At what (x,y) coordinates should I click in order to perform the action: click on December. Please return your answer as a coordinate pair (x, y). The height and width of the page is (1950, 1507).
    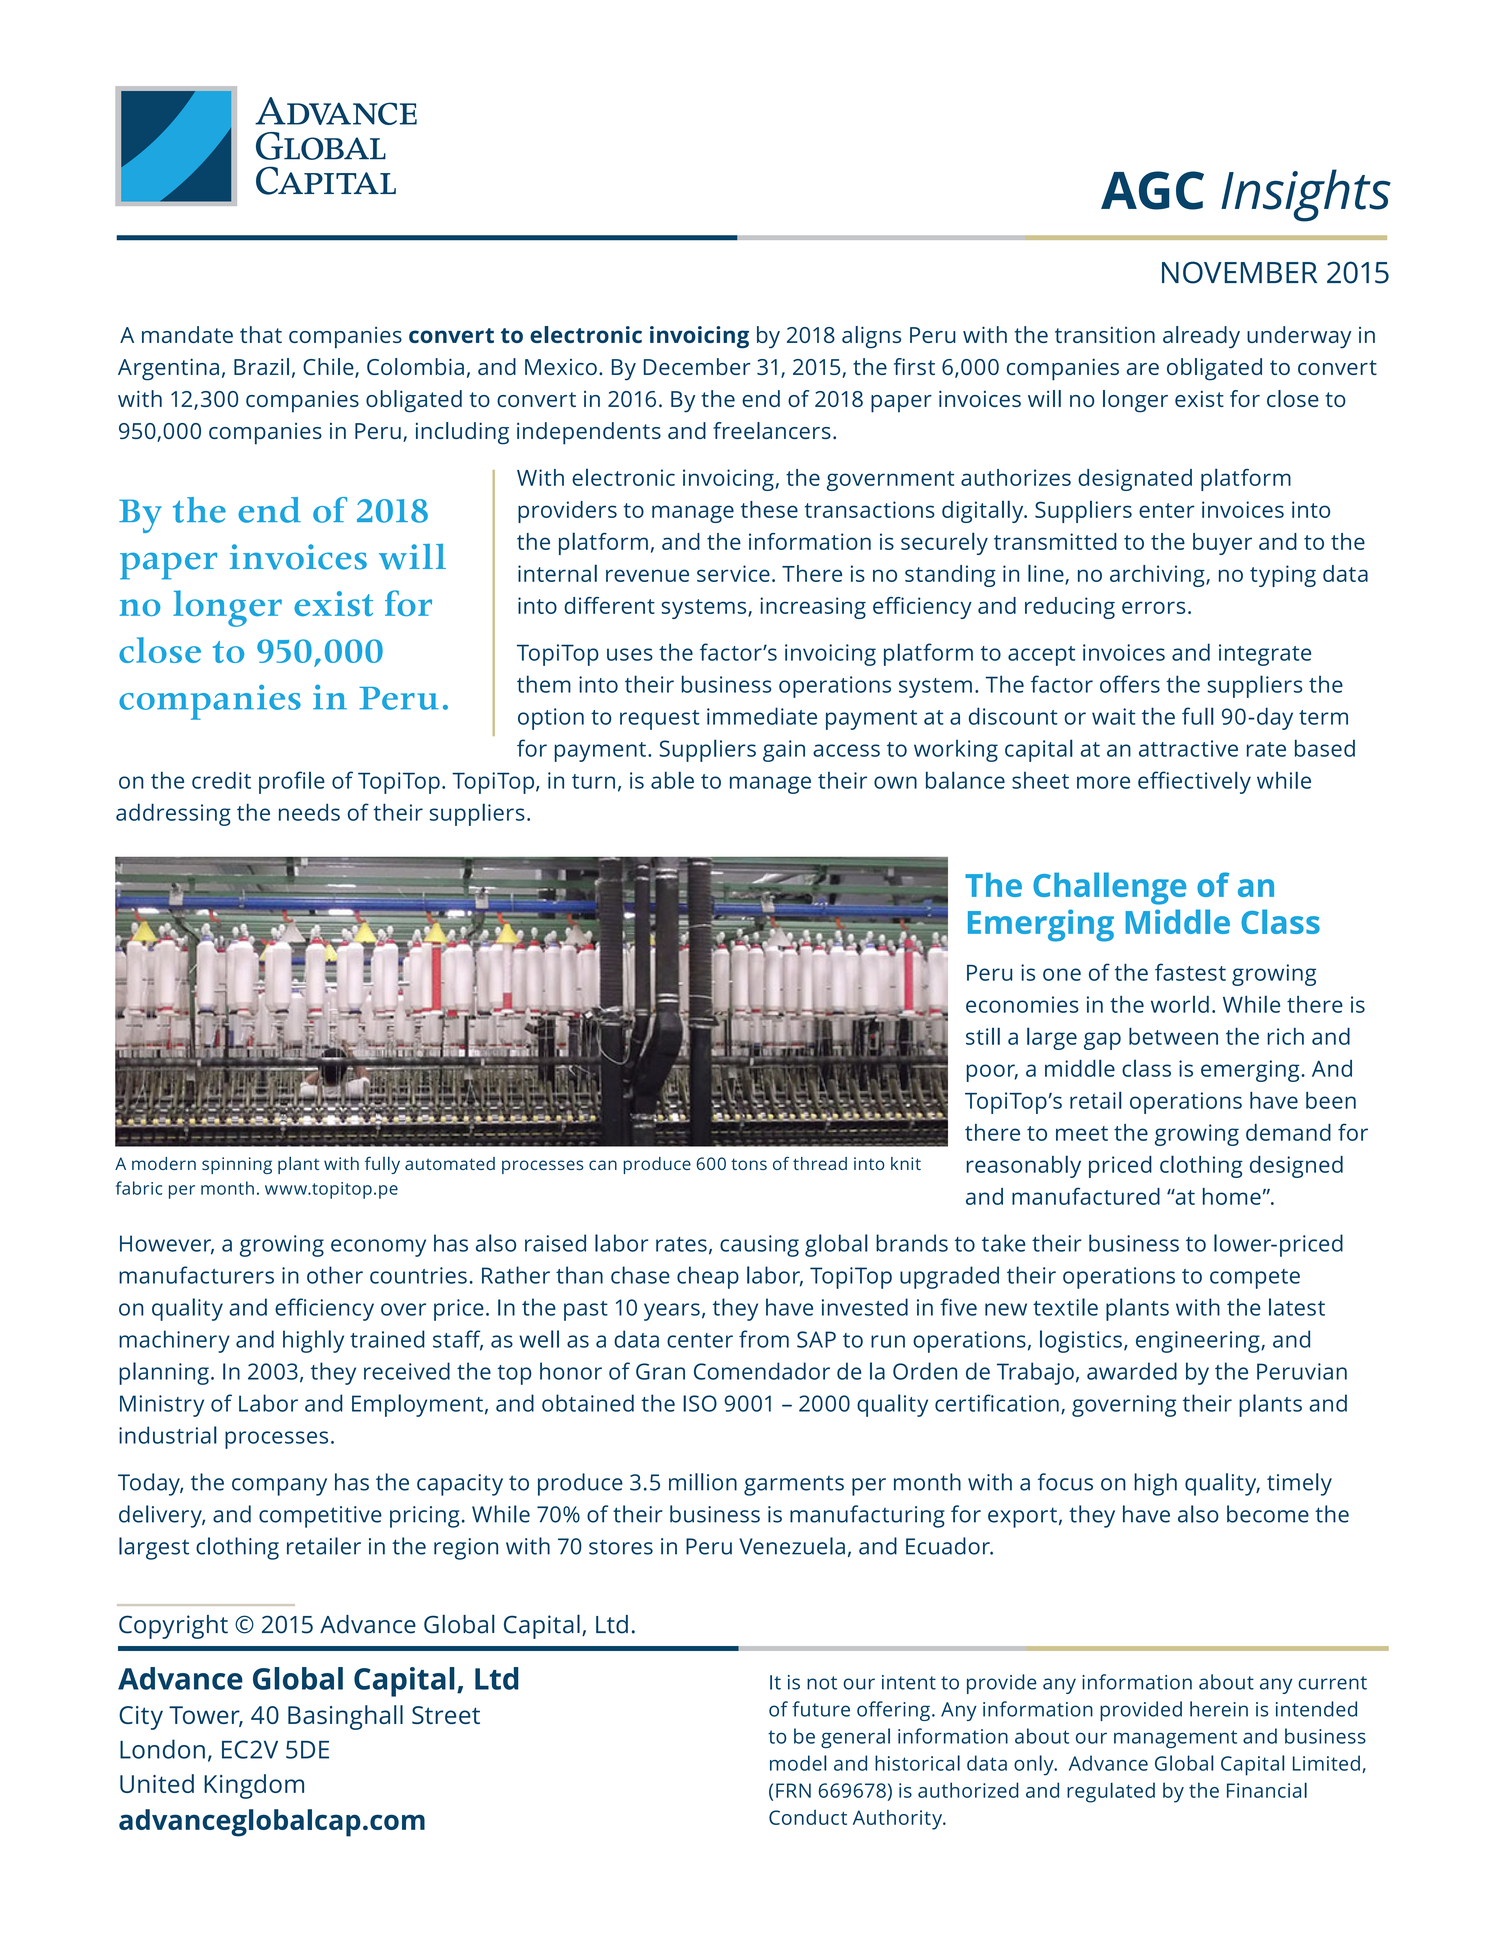
    Looking at the image, I should click on (697, 366).
